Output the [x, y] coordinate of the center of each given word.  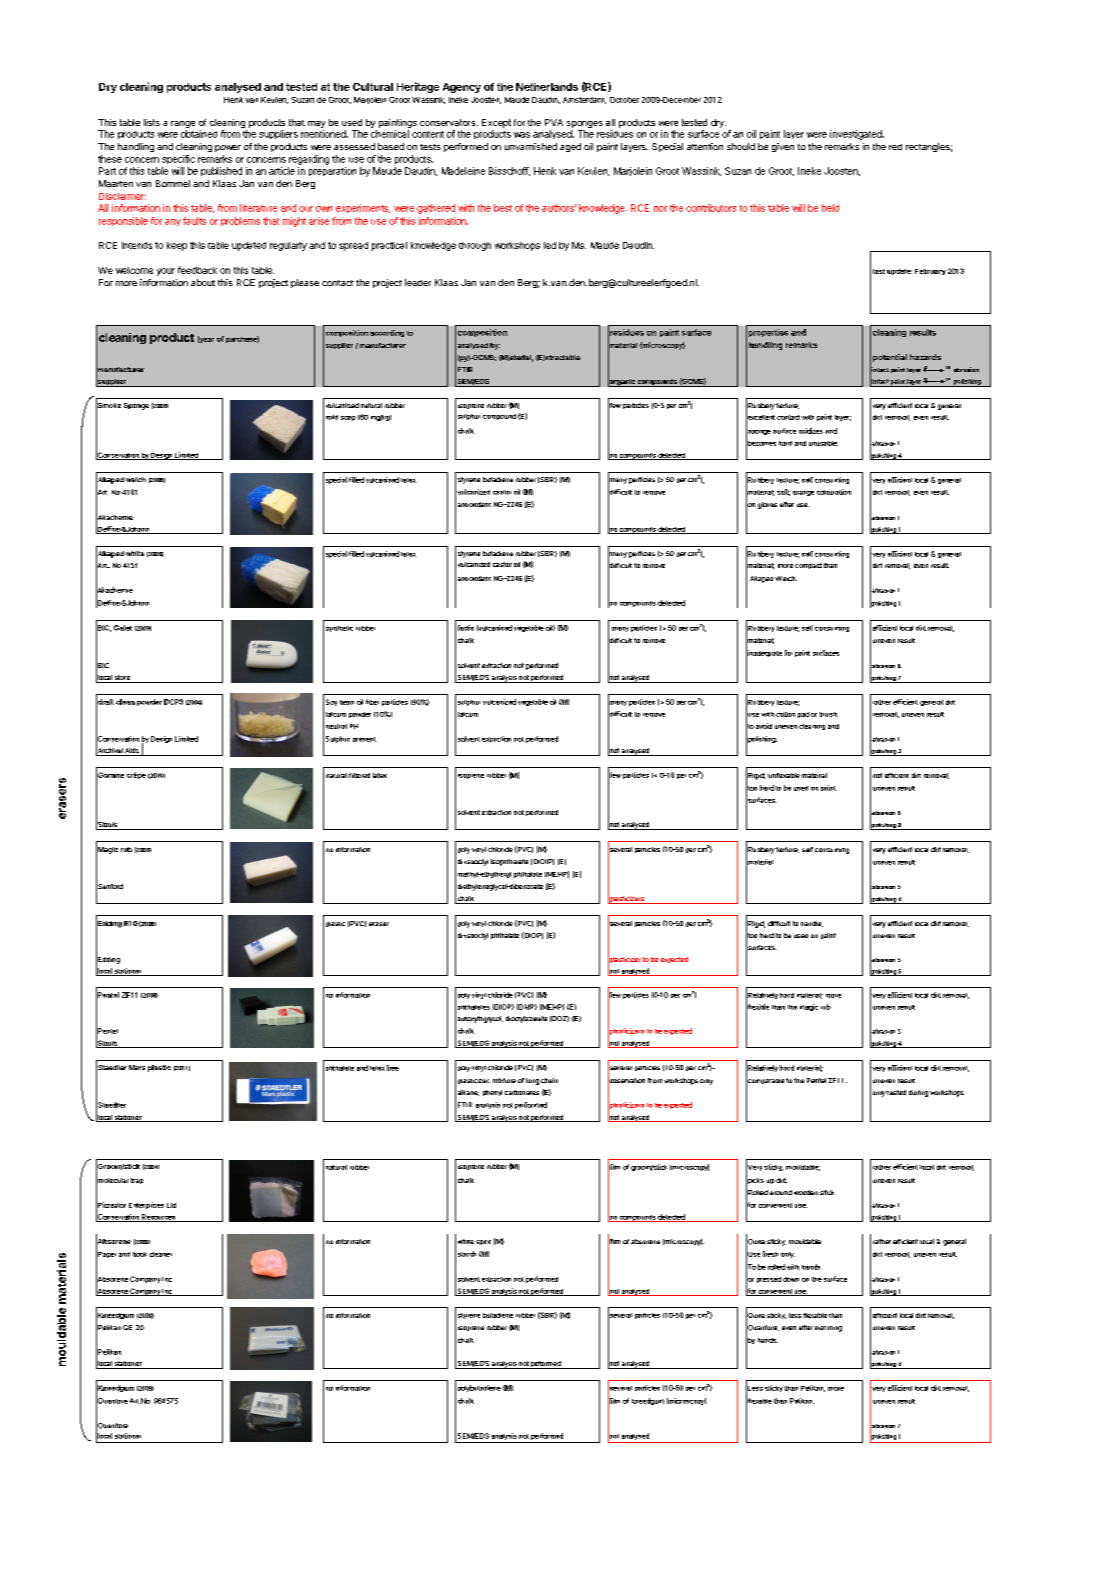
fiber [372, 702]
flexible [757, 1007]
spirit [483, 1242]
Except [496, 123]
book [140, 1254]
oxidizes [811, 431]
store [122, 679]
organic [622, 381]
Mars [137, 1067]
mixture [504, 1080]
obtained [199, 134]
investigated [857, 135]
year [206, 339]
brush [828, 714]
